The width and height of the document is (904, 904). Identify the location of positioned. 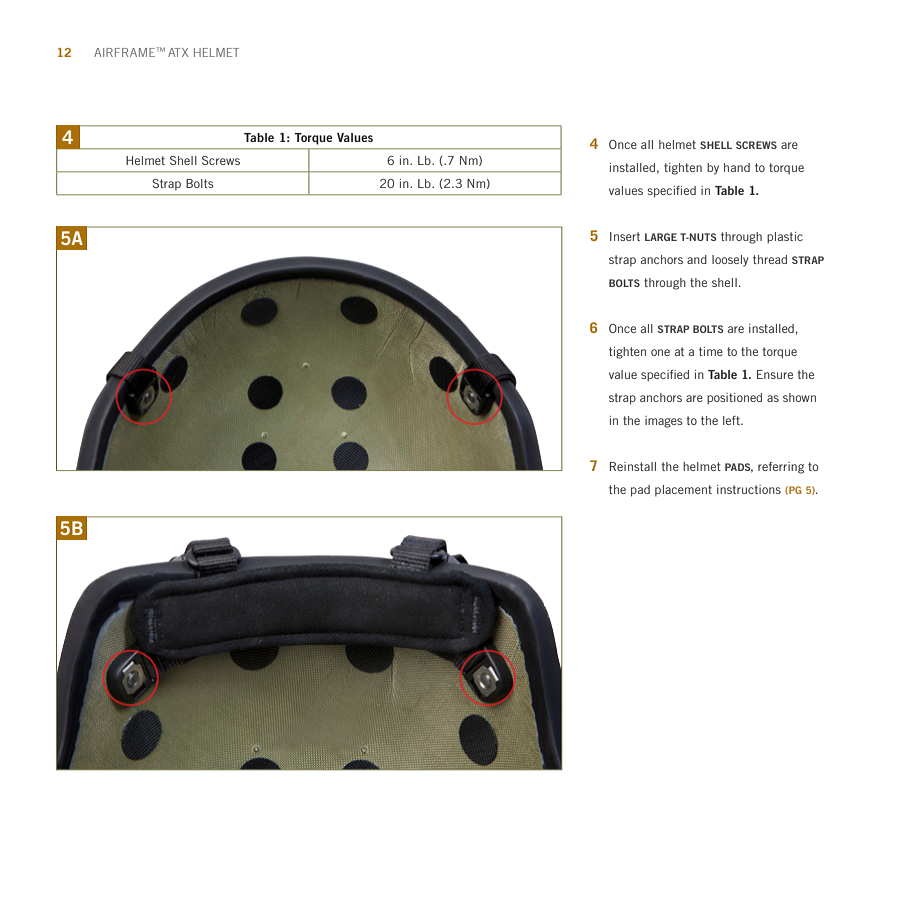
(734, 399).
